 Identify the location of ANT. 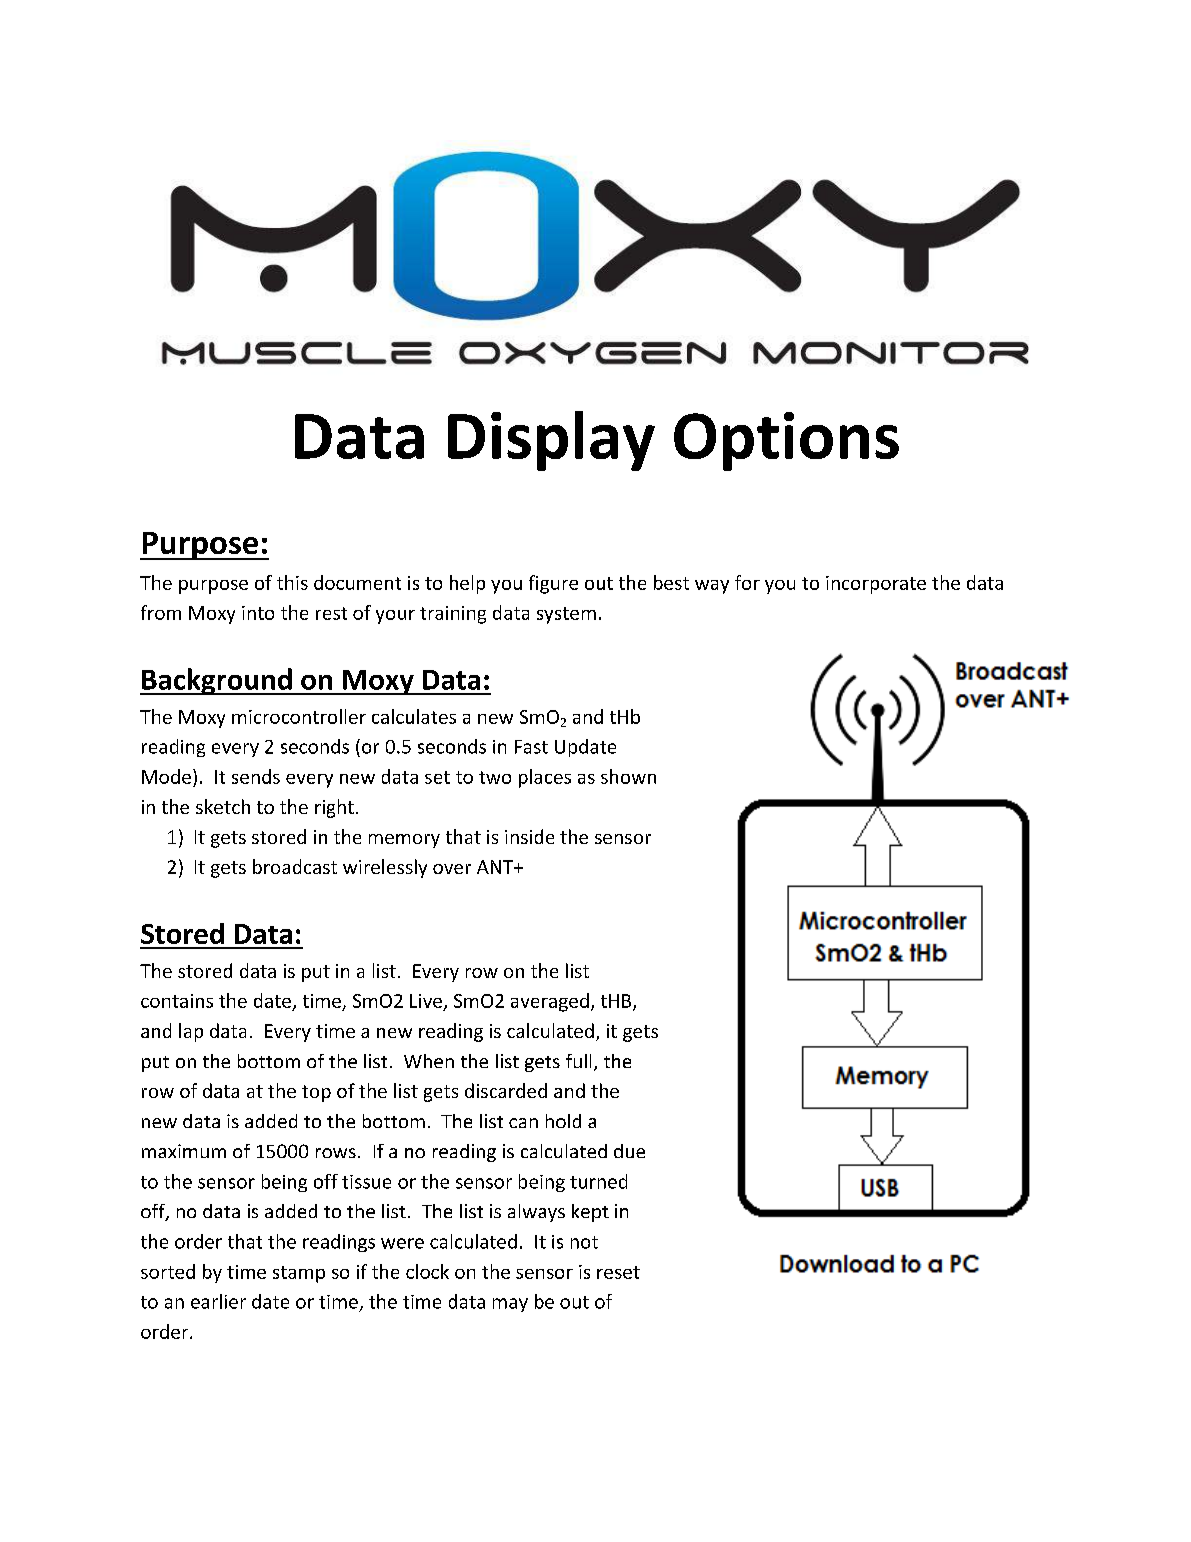
(496, 867).
